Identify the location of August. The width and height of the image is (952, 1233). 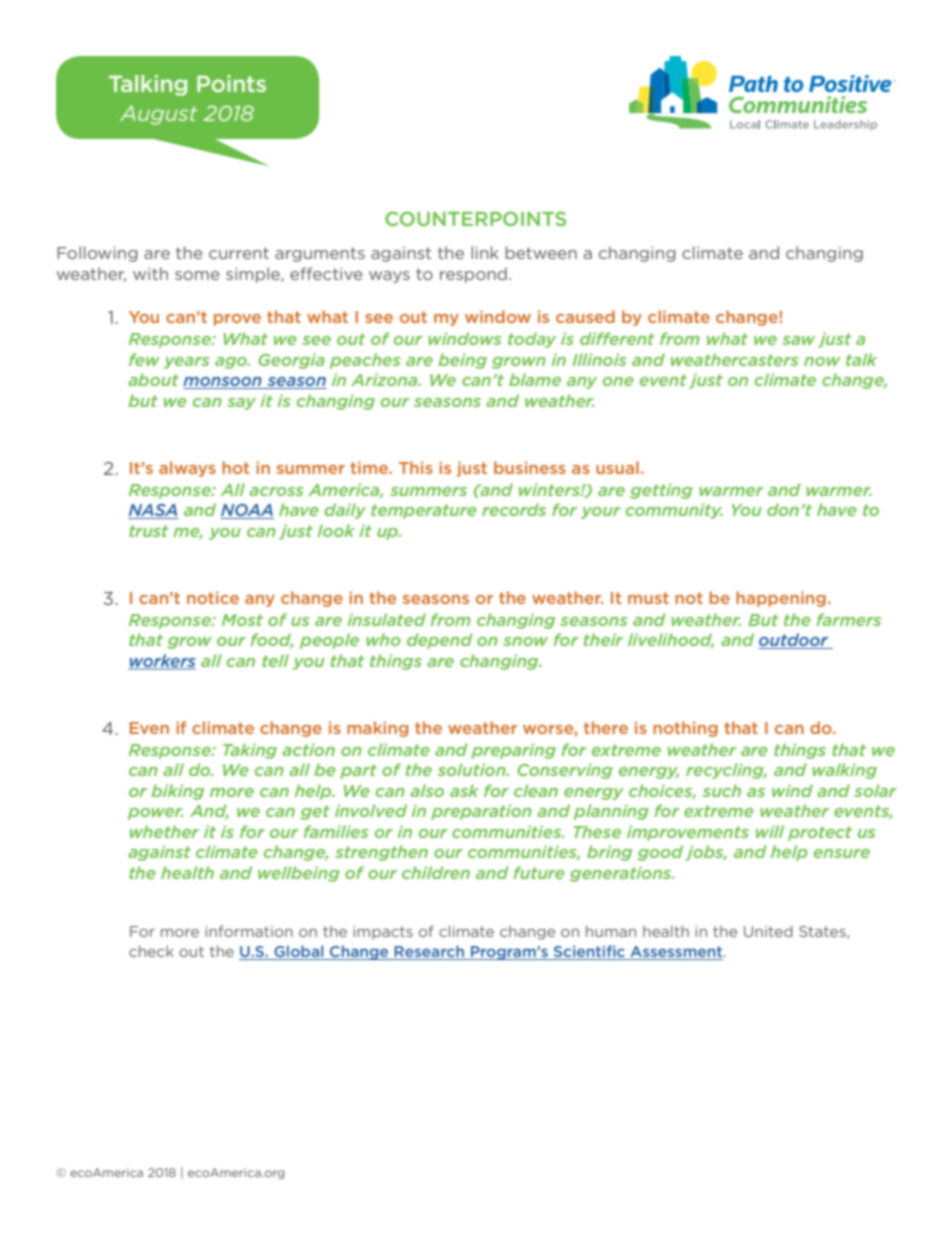
(159, 115).
